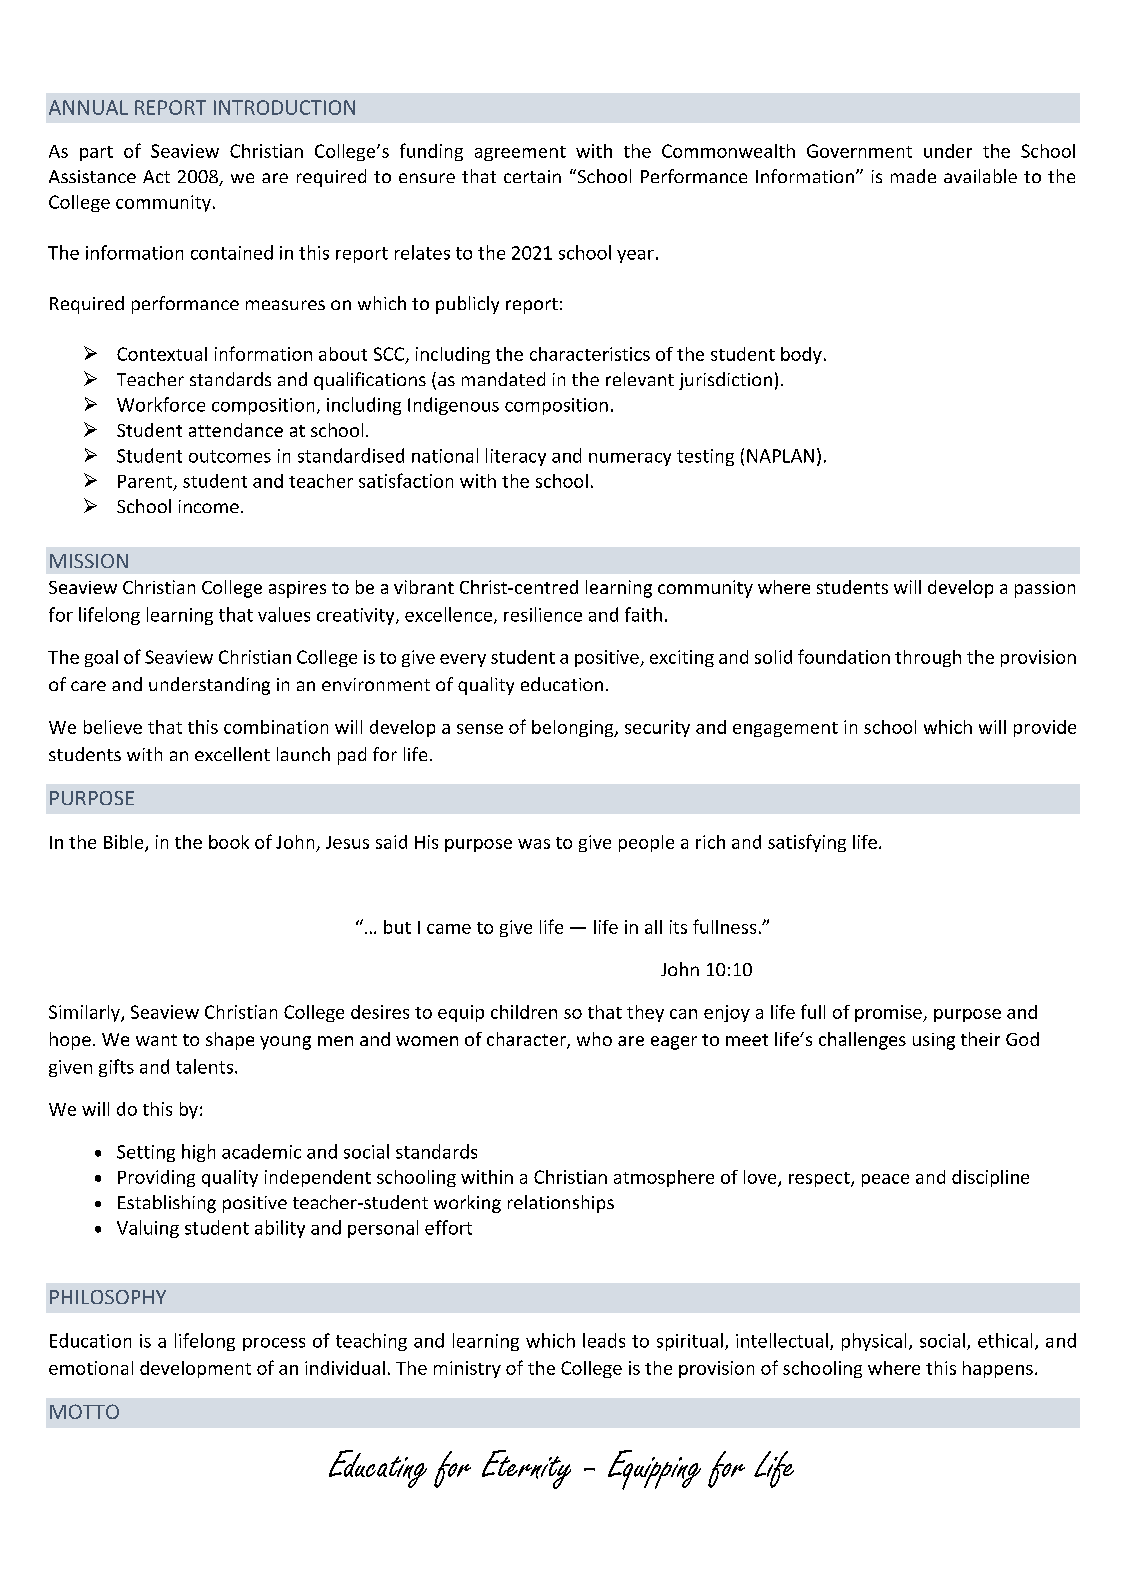 This screenshot has height=1591, width=1125. I want to click on happens, so click(998, 1369).
